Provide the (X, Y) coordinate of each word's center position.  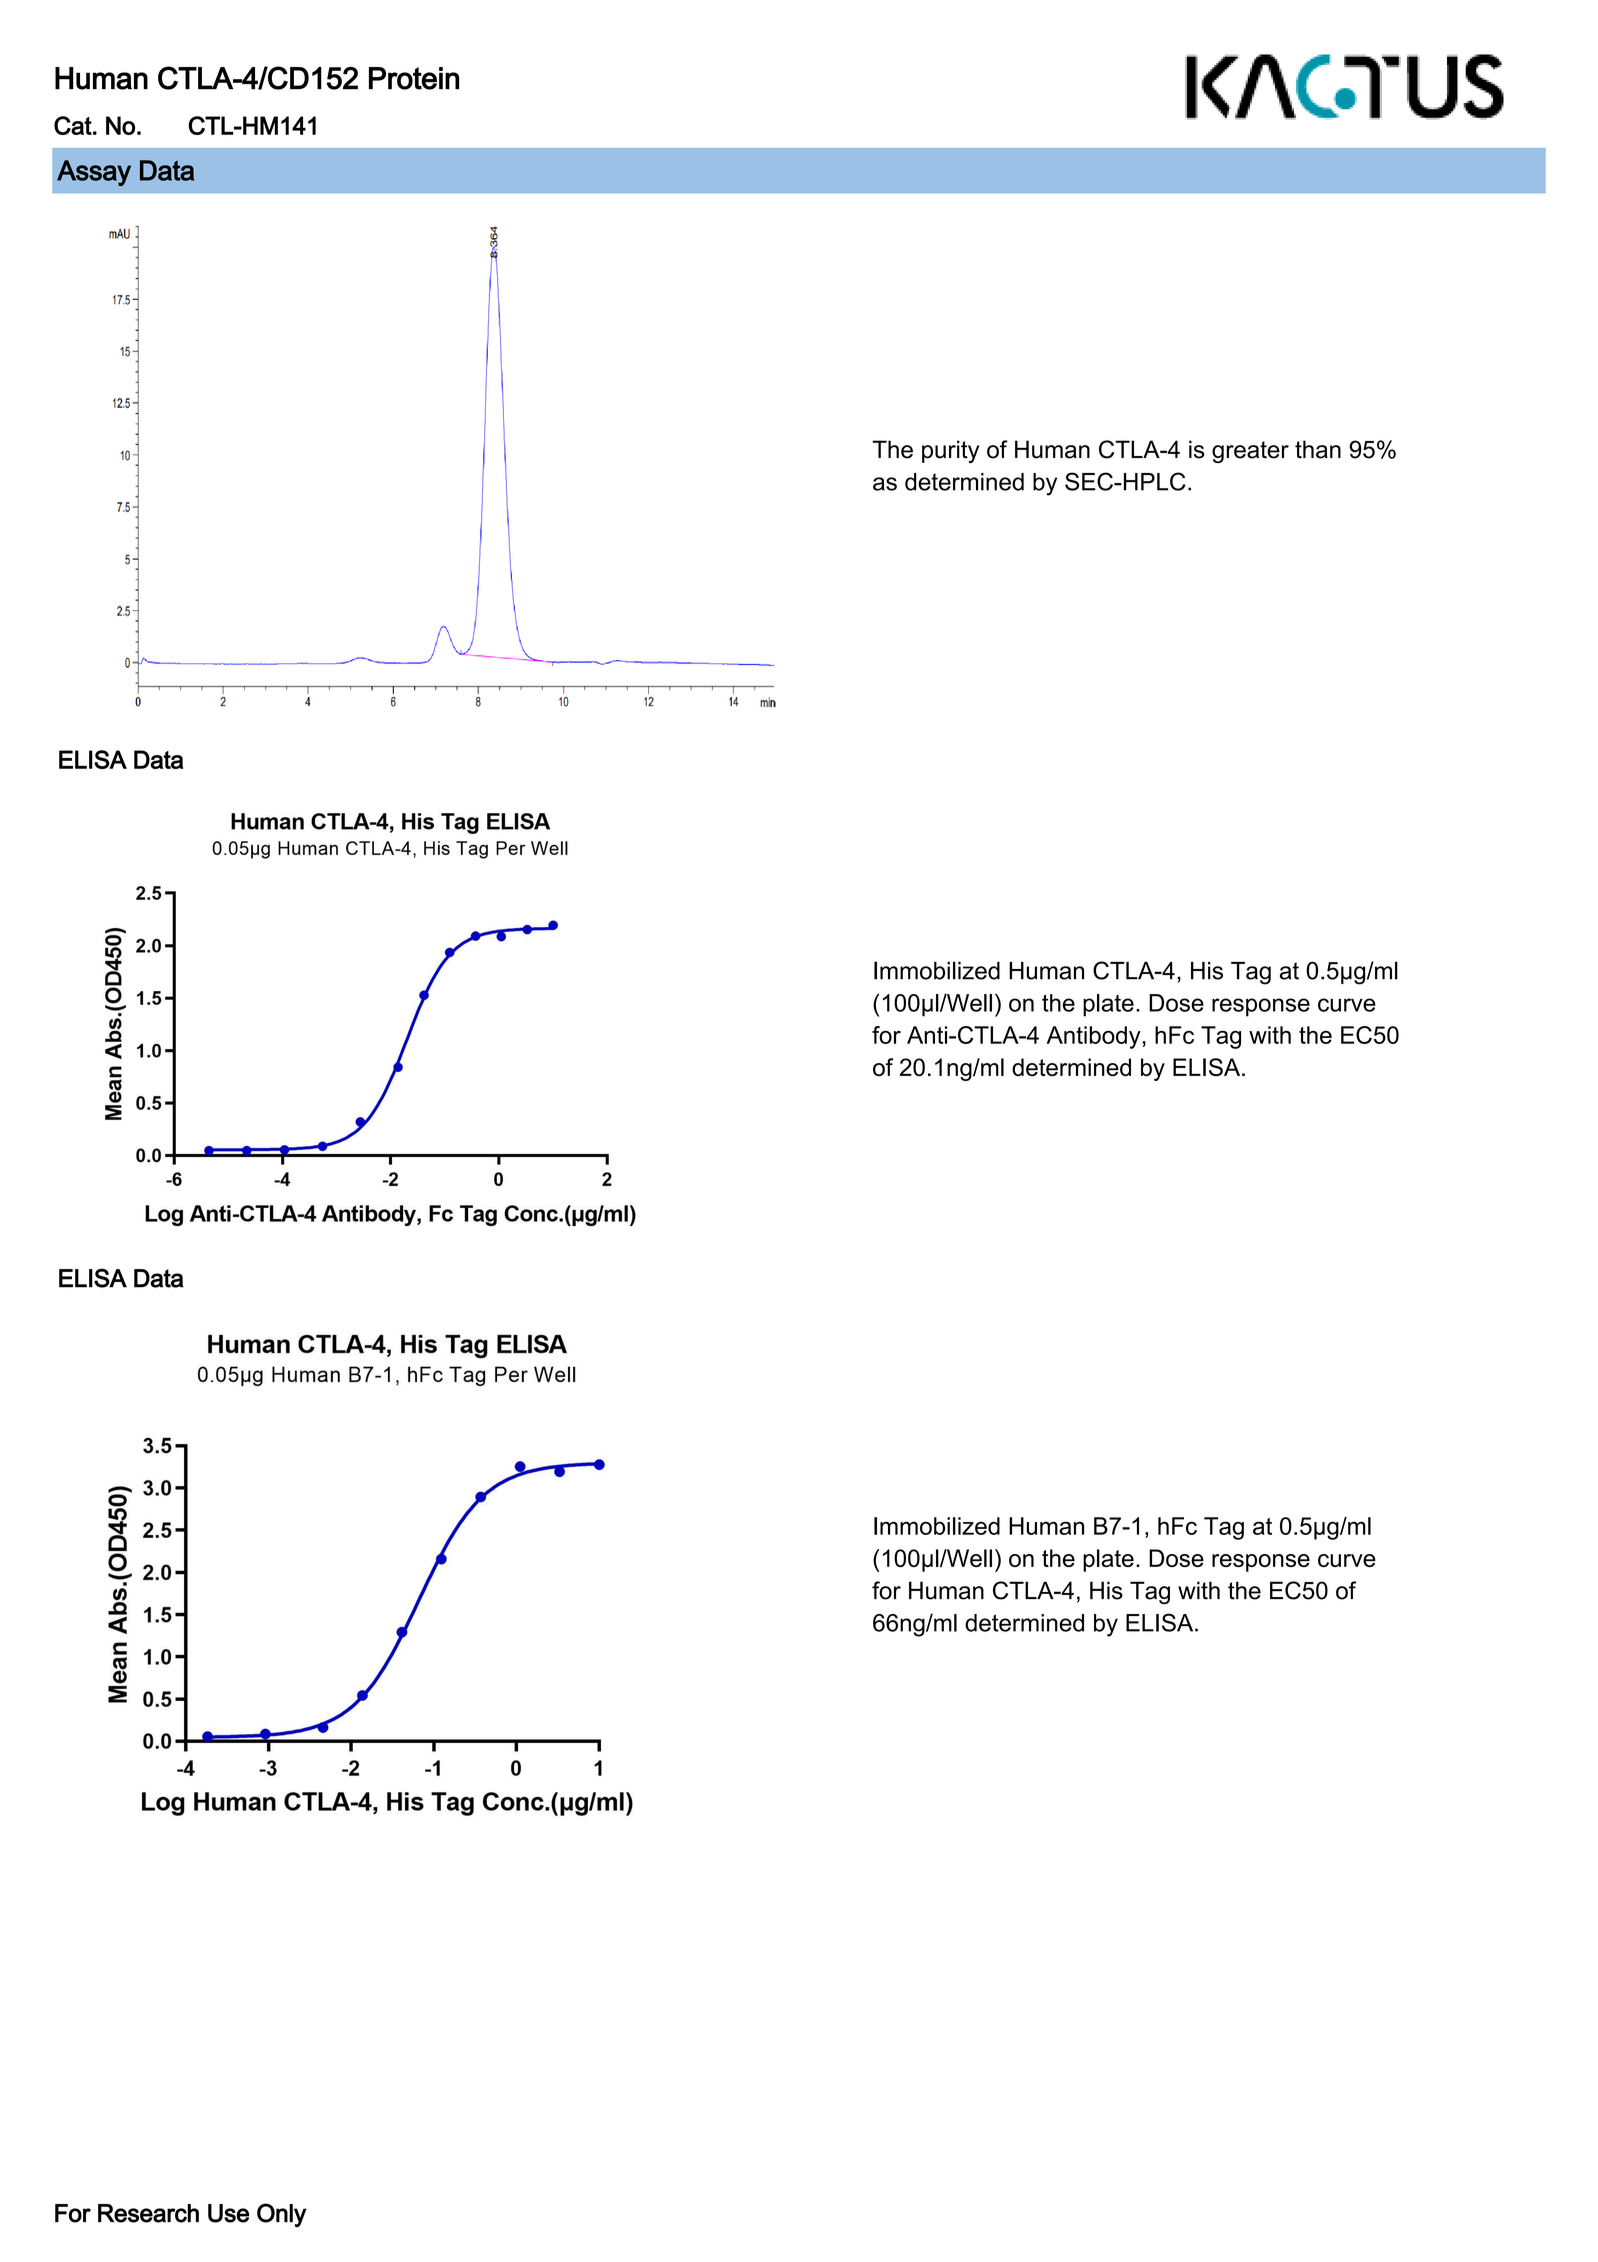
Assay (94, 173)
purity (950, 451)
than (1318, 449)
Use (228, 2213)
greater (1250, 452)
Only (282, 2215)
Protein (414, 78)
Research (148, 2213)
